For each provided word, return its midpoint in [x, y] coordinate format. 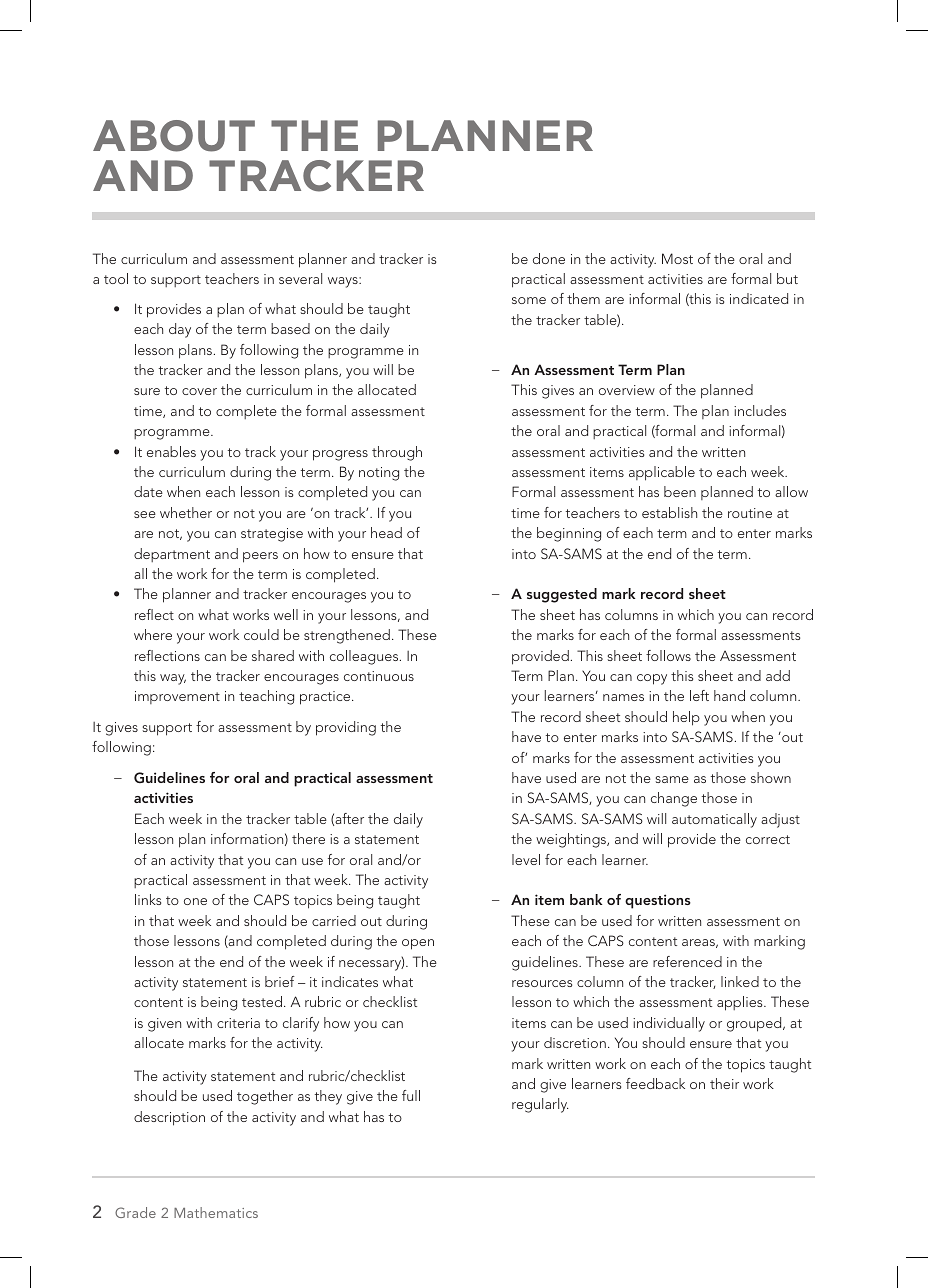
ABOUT [174, 136]
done [549, 258]
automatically [714, 820]
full [411, 1095]
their [724, 1083]
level [526, 859]
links [148, 899]
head [386, 532]
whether [186, 512]
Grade [135, 1212]
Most [677, 258]
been [680, 491]
